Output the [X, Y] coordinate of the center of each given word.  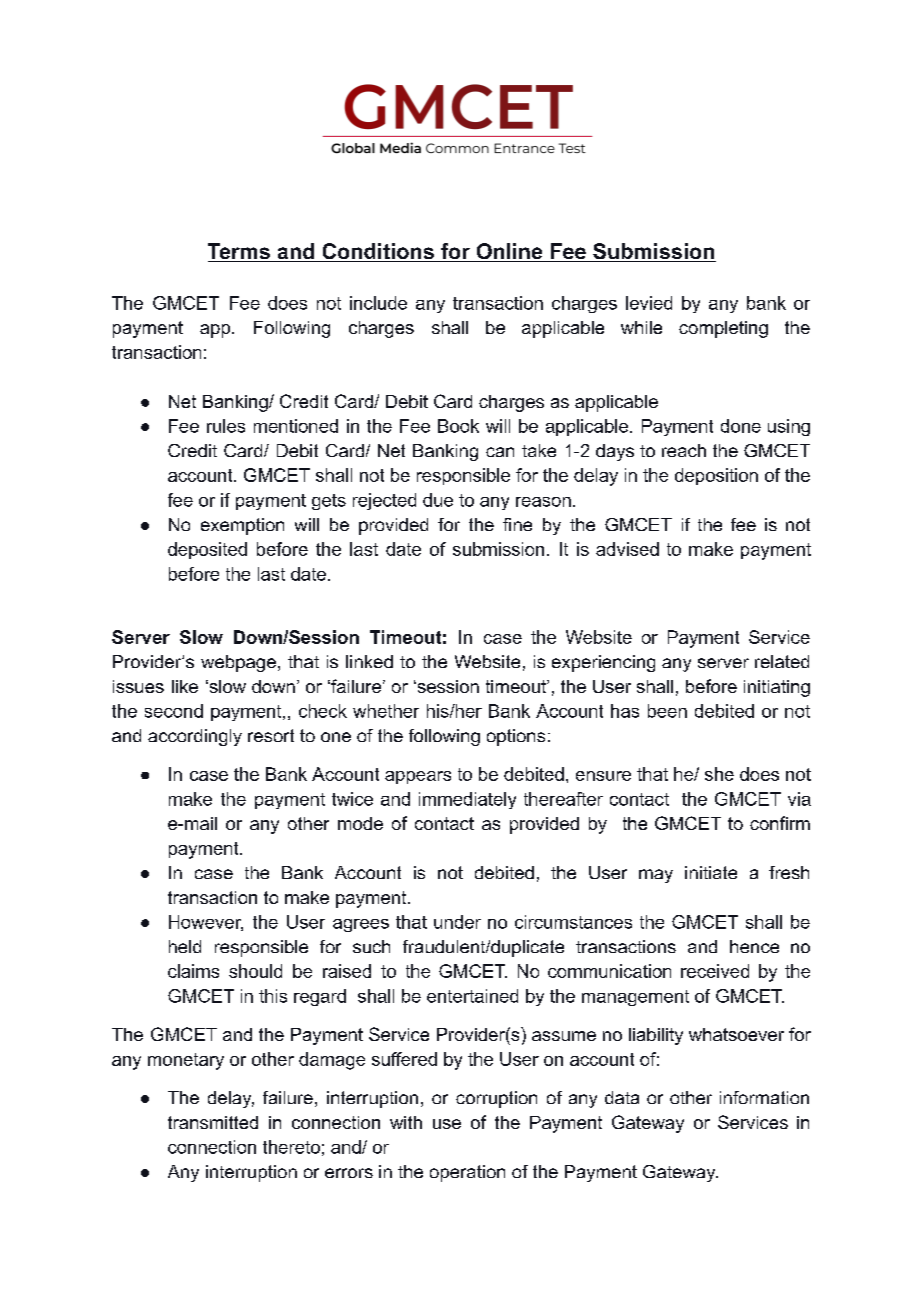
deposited [207, 550]
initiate [711, 872]
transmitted [213, 1122]
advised [627, 549]
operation [467, 1173]
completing [723, 329]
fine [517, 524]
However [206, 923]
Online [509, 252]
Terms [240, 252]
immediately [467, 800]
